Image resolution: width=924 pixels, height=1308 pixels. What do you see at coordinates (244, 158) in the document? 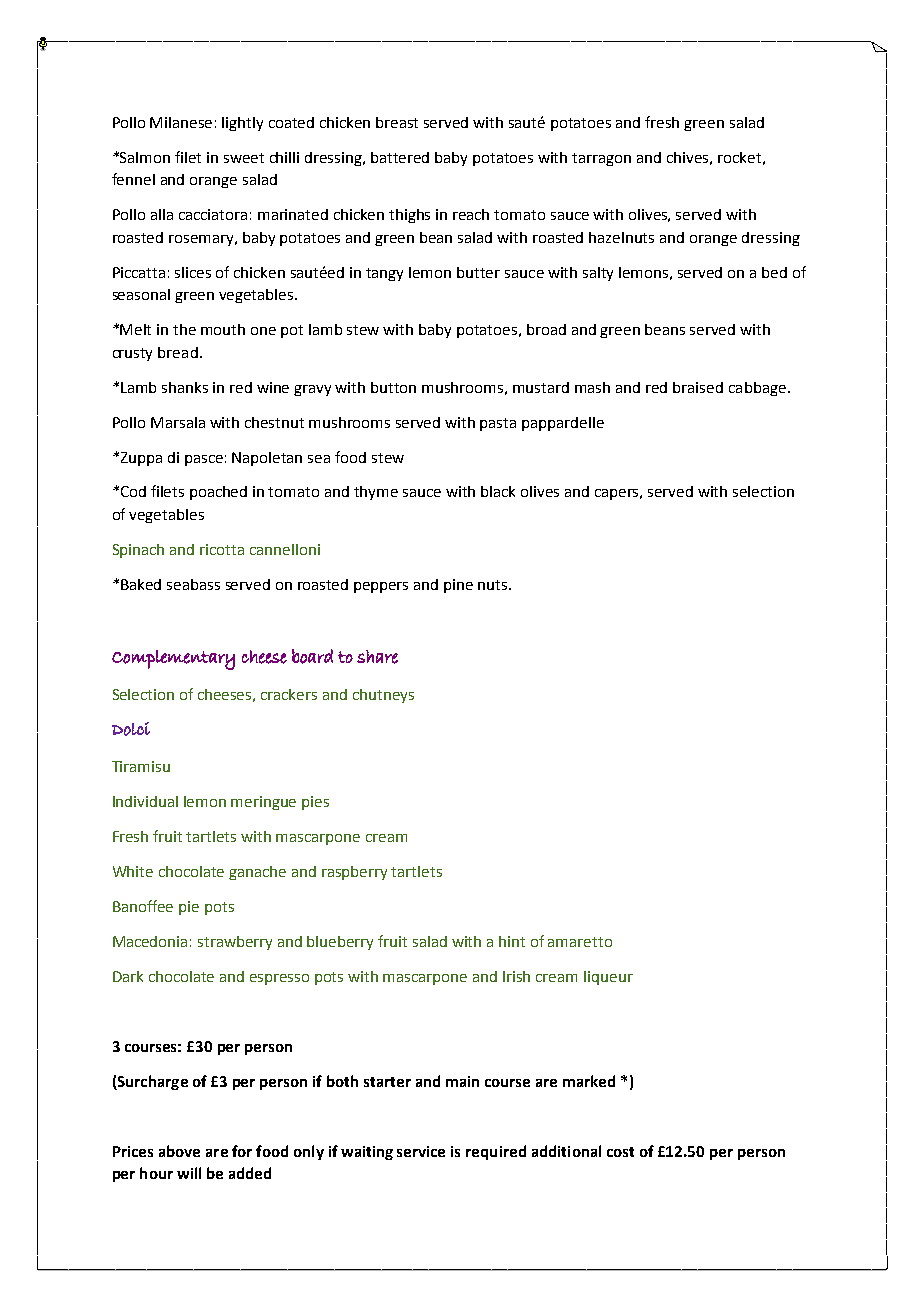
I see `sweet` at bounding box center [244, 158].
